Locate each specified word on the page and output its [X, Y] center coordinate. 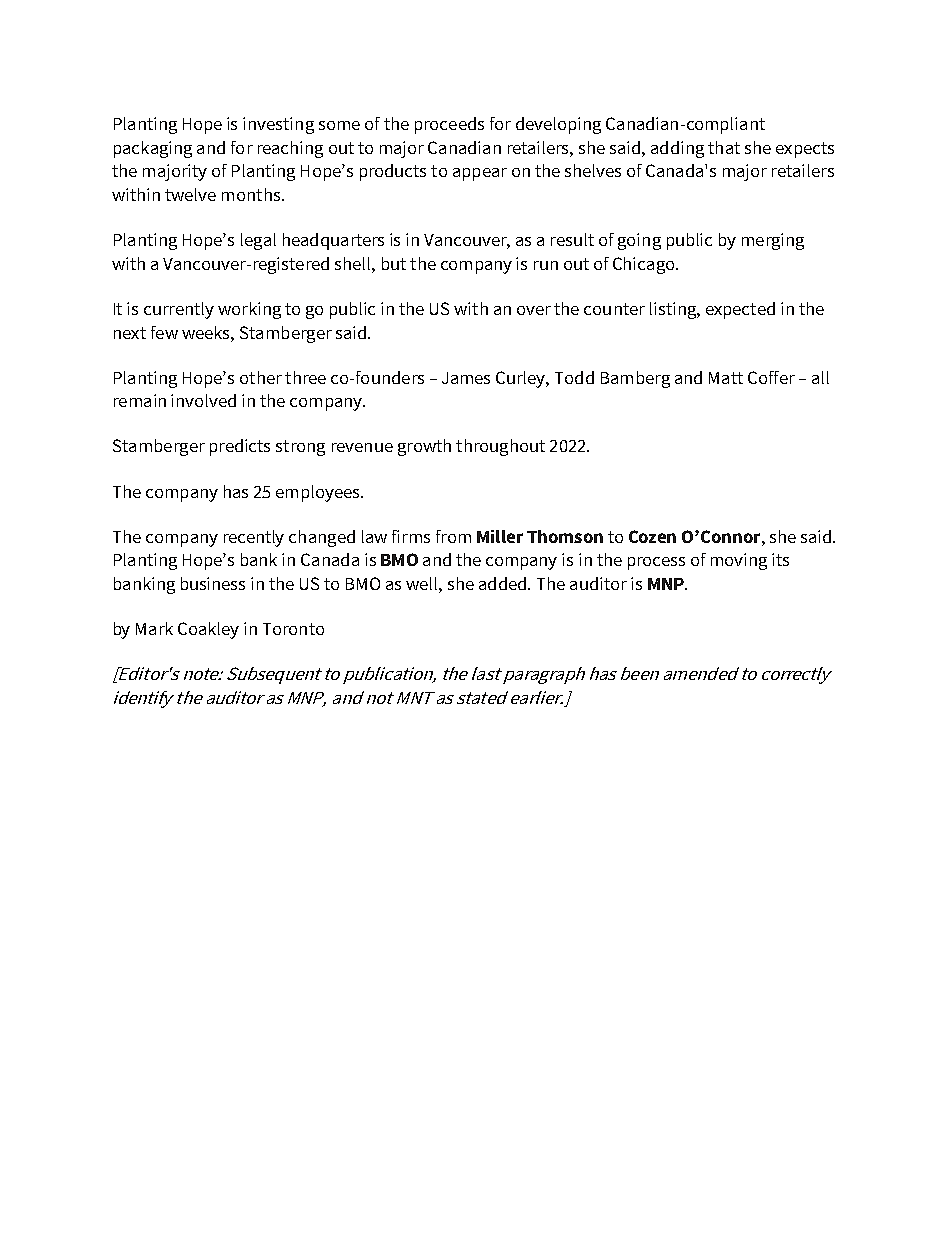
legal [258, 241]
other [261, 377]
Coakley [208, 630]
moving [739, 561]
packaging [153, 149]
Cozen [652, 536]
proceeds [449, 125]
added [504, 583]
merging [773, 241]
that [724, 147]
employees [319, 493]
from [453, 536]
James [466, 378]
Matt [726, 378]
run [546, 265]
